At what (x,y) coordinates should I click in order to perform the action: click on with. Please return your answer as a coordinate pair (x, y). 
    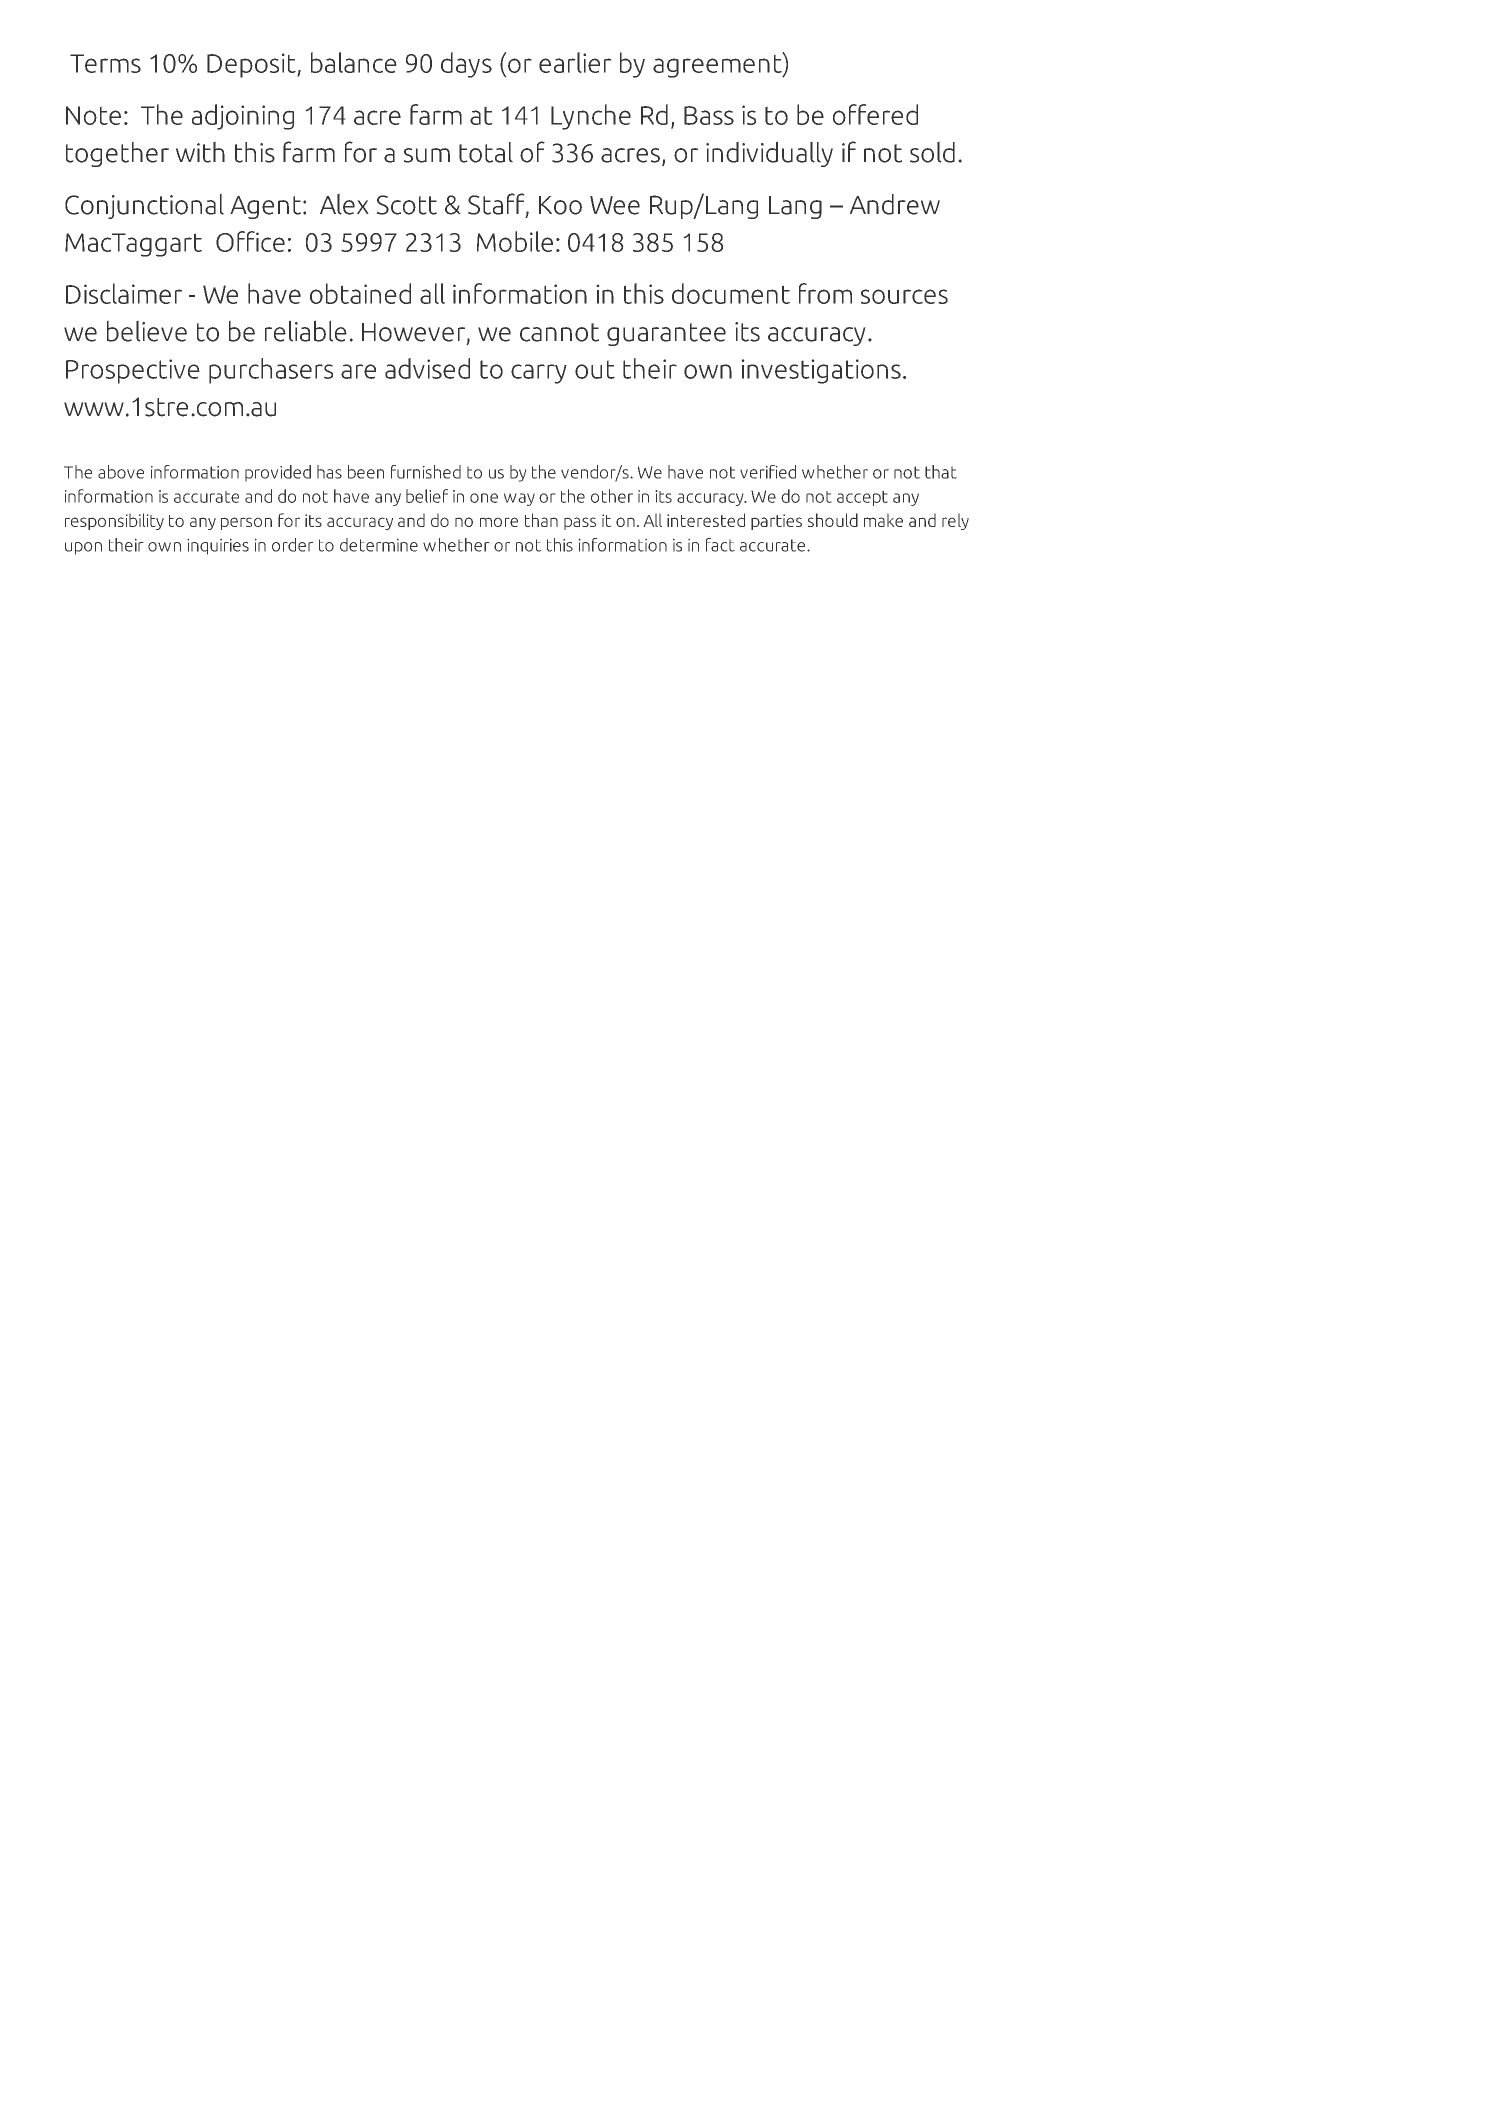
    Looking at the image, I should click on (200, 152).
